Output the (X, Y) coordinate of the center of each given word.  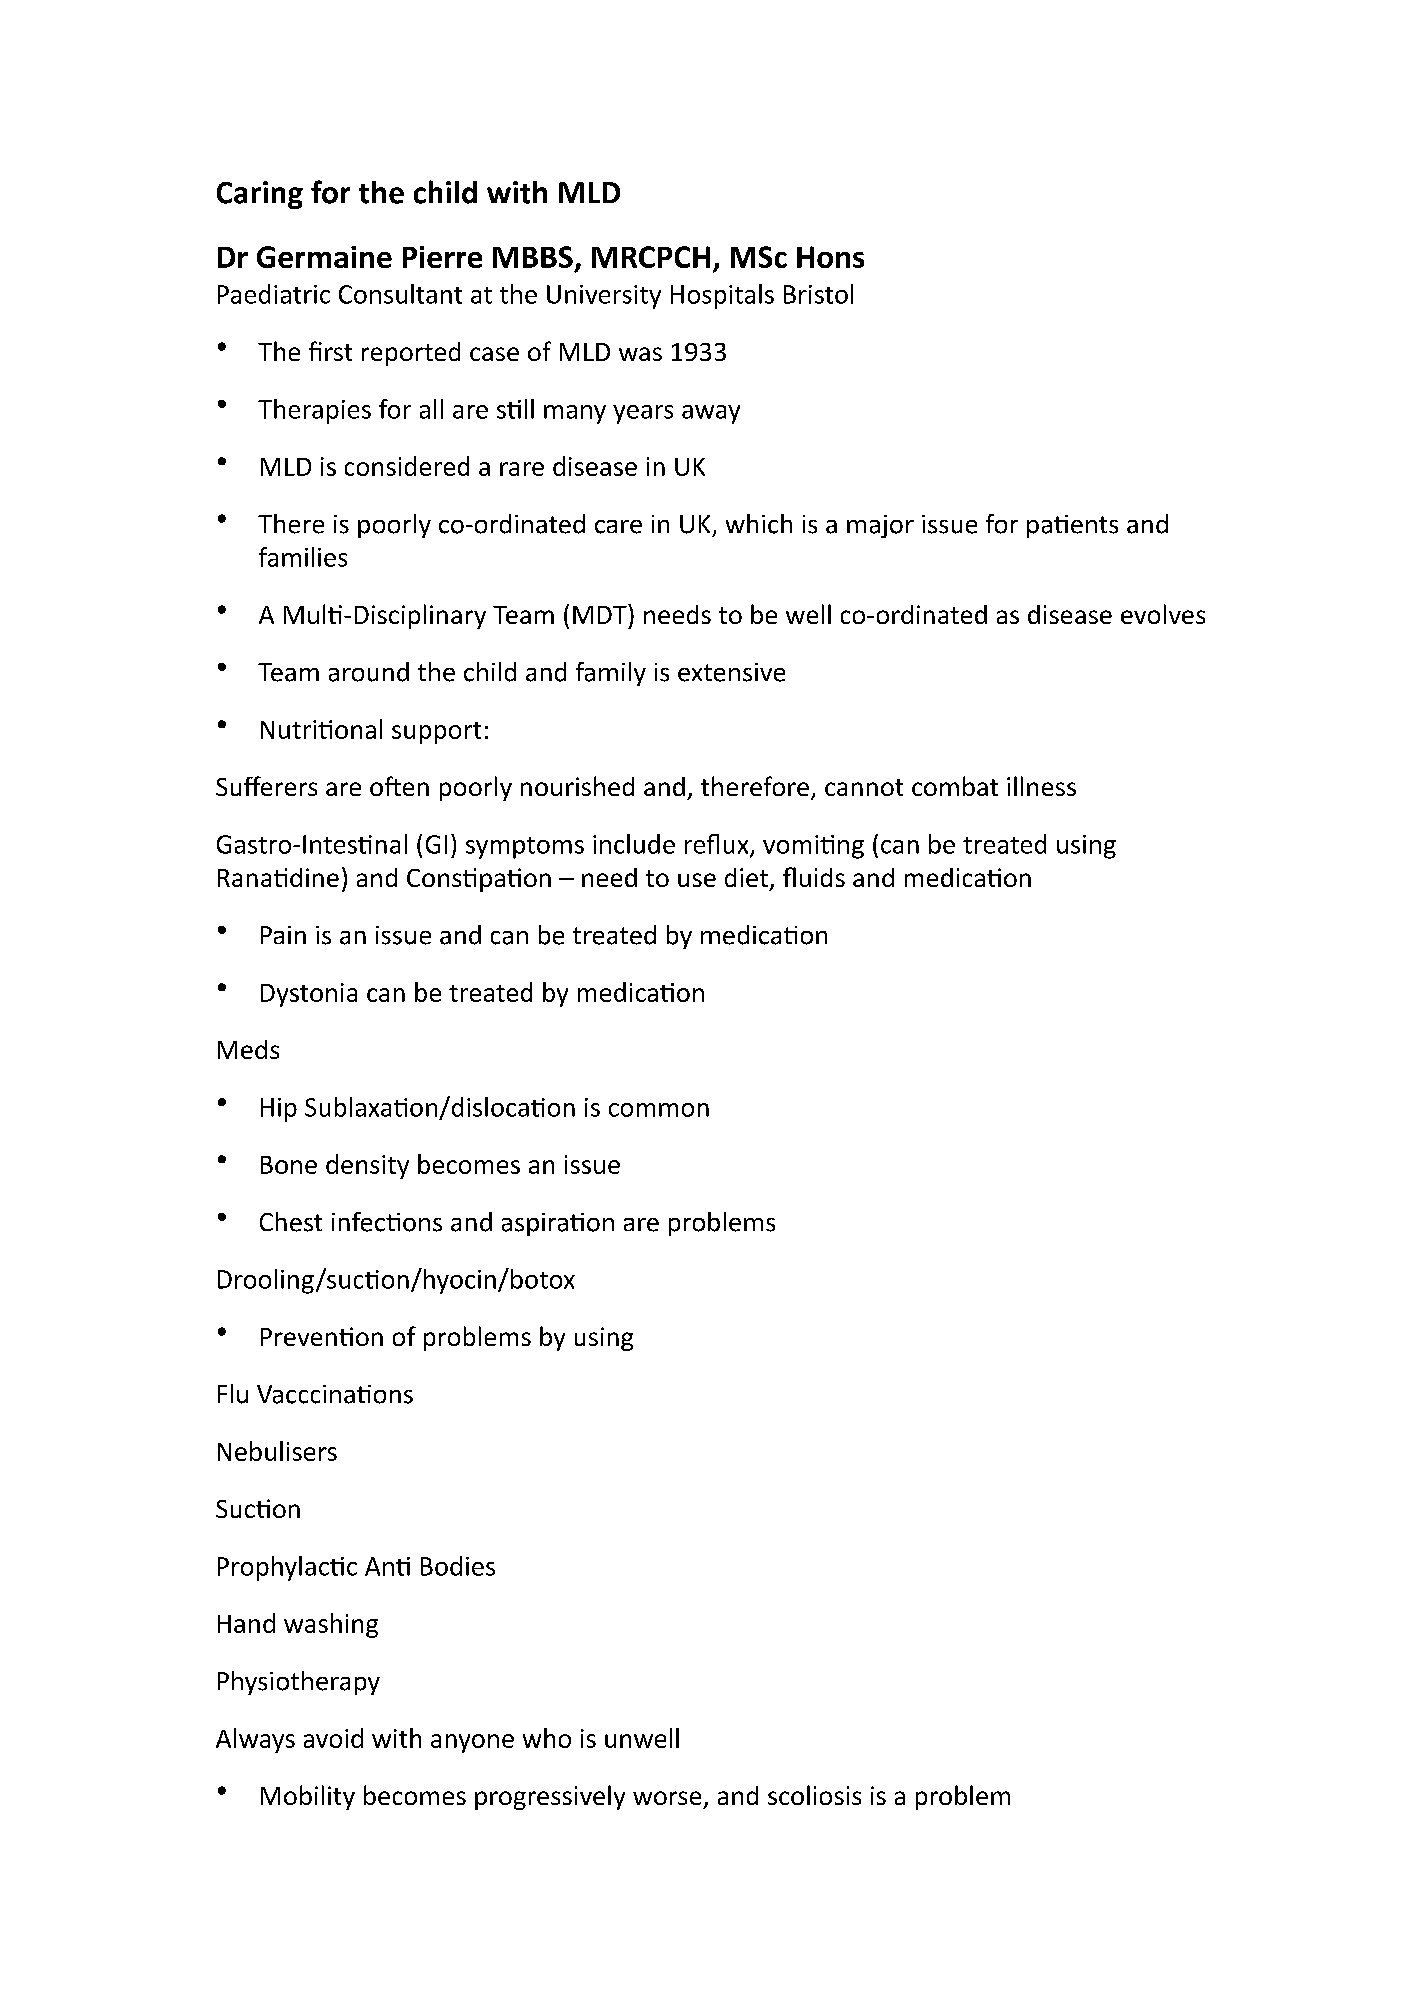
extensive (731, 672)
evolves (1163, 614)
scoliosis (814, 1795)
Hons (830, 257)
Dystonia (309, 995)
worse (667, 1798)
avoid (333, 1738)
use (697, 880)
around (369, 672)
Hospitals (722, 296)
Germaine (324, 257)
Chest (291, 1222)
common (659, 1110)
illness (1041, 786)
